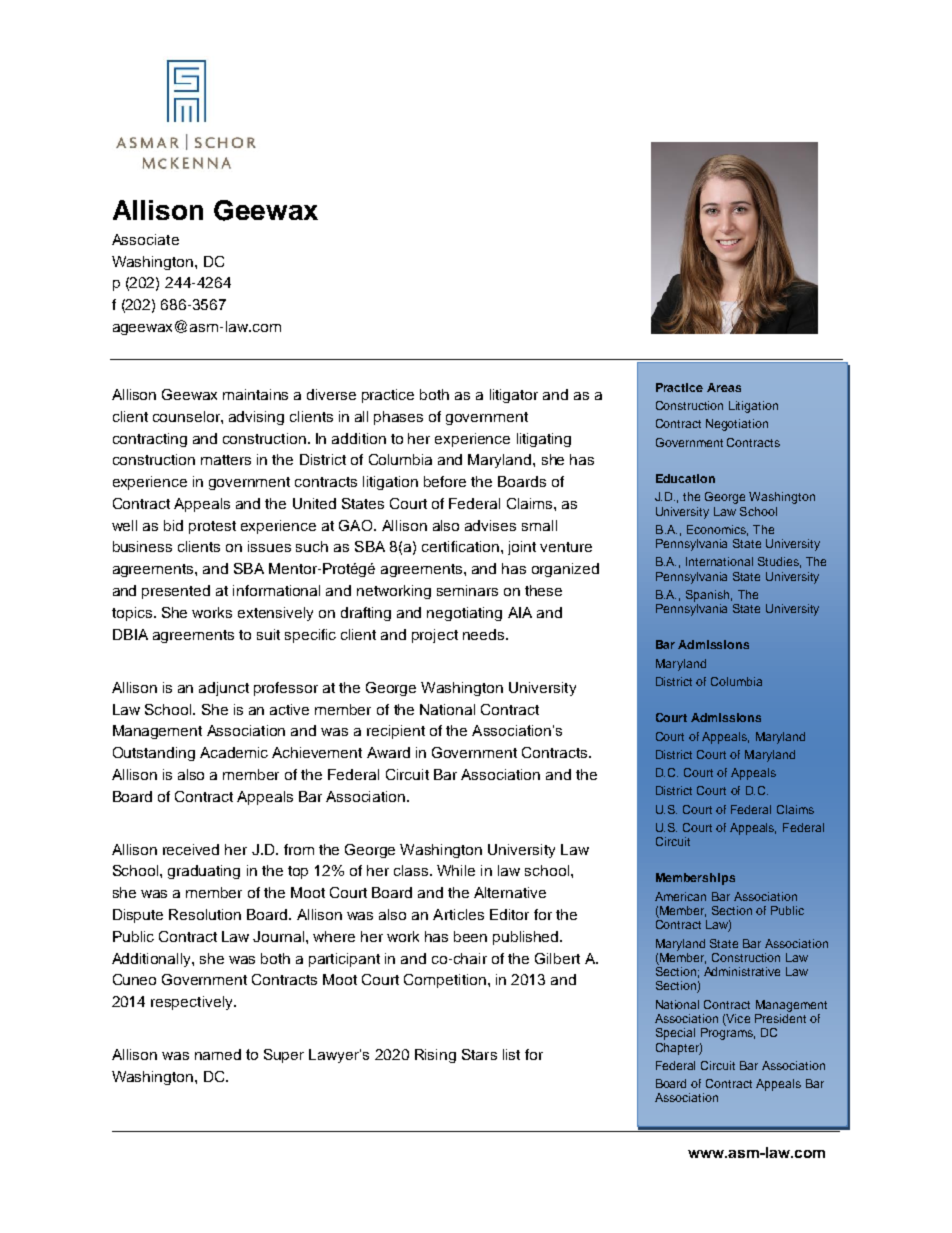  What do you see at coordinates (218, 1054) in the document?
I see `named` at bounding box center [218, 1054].
